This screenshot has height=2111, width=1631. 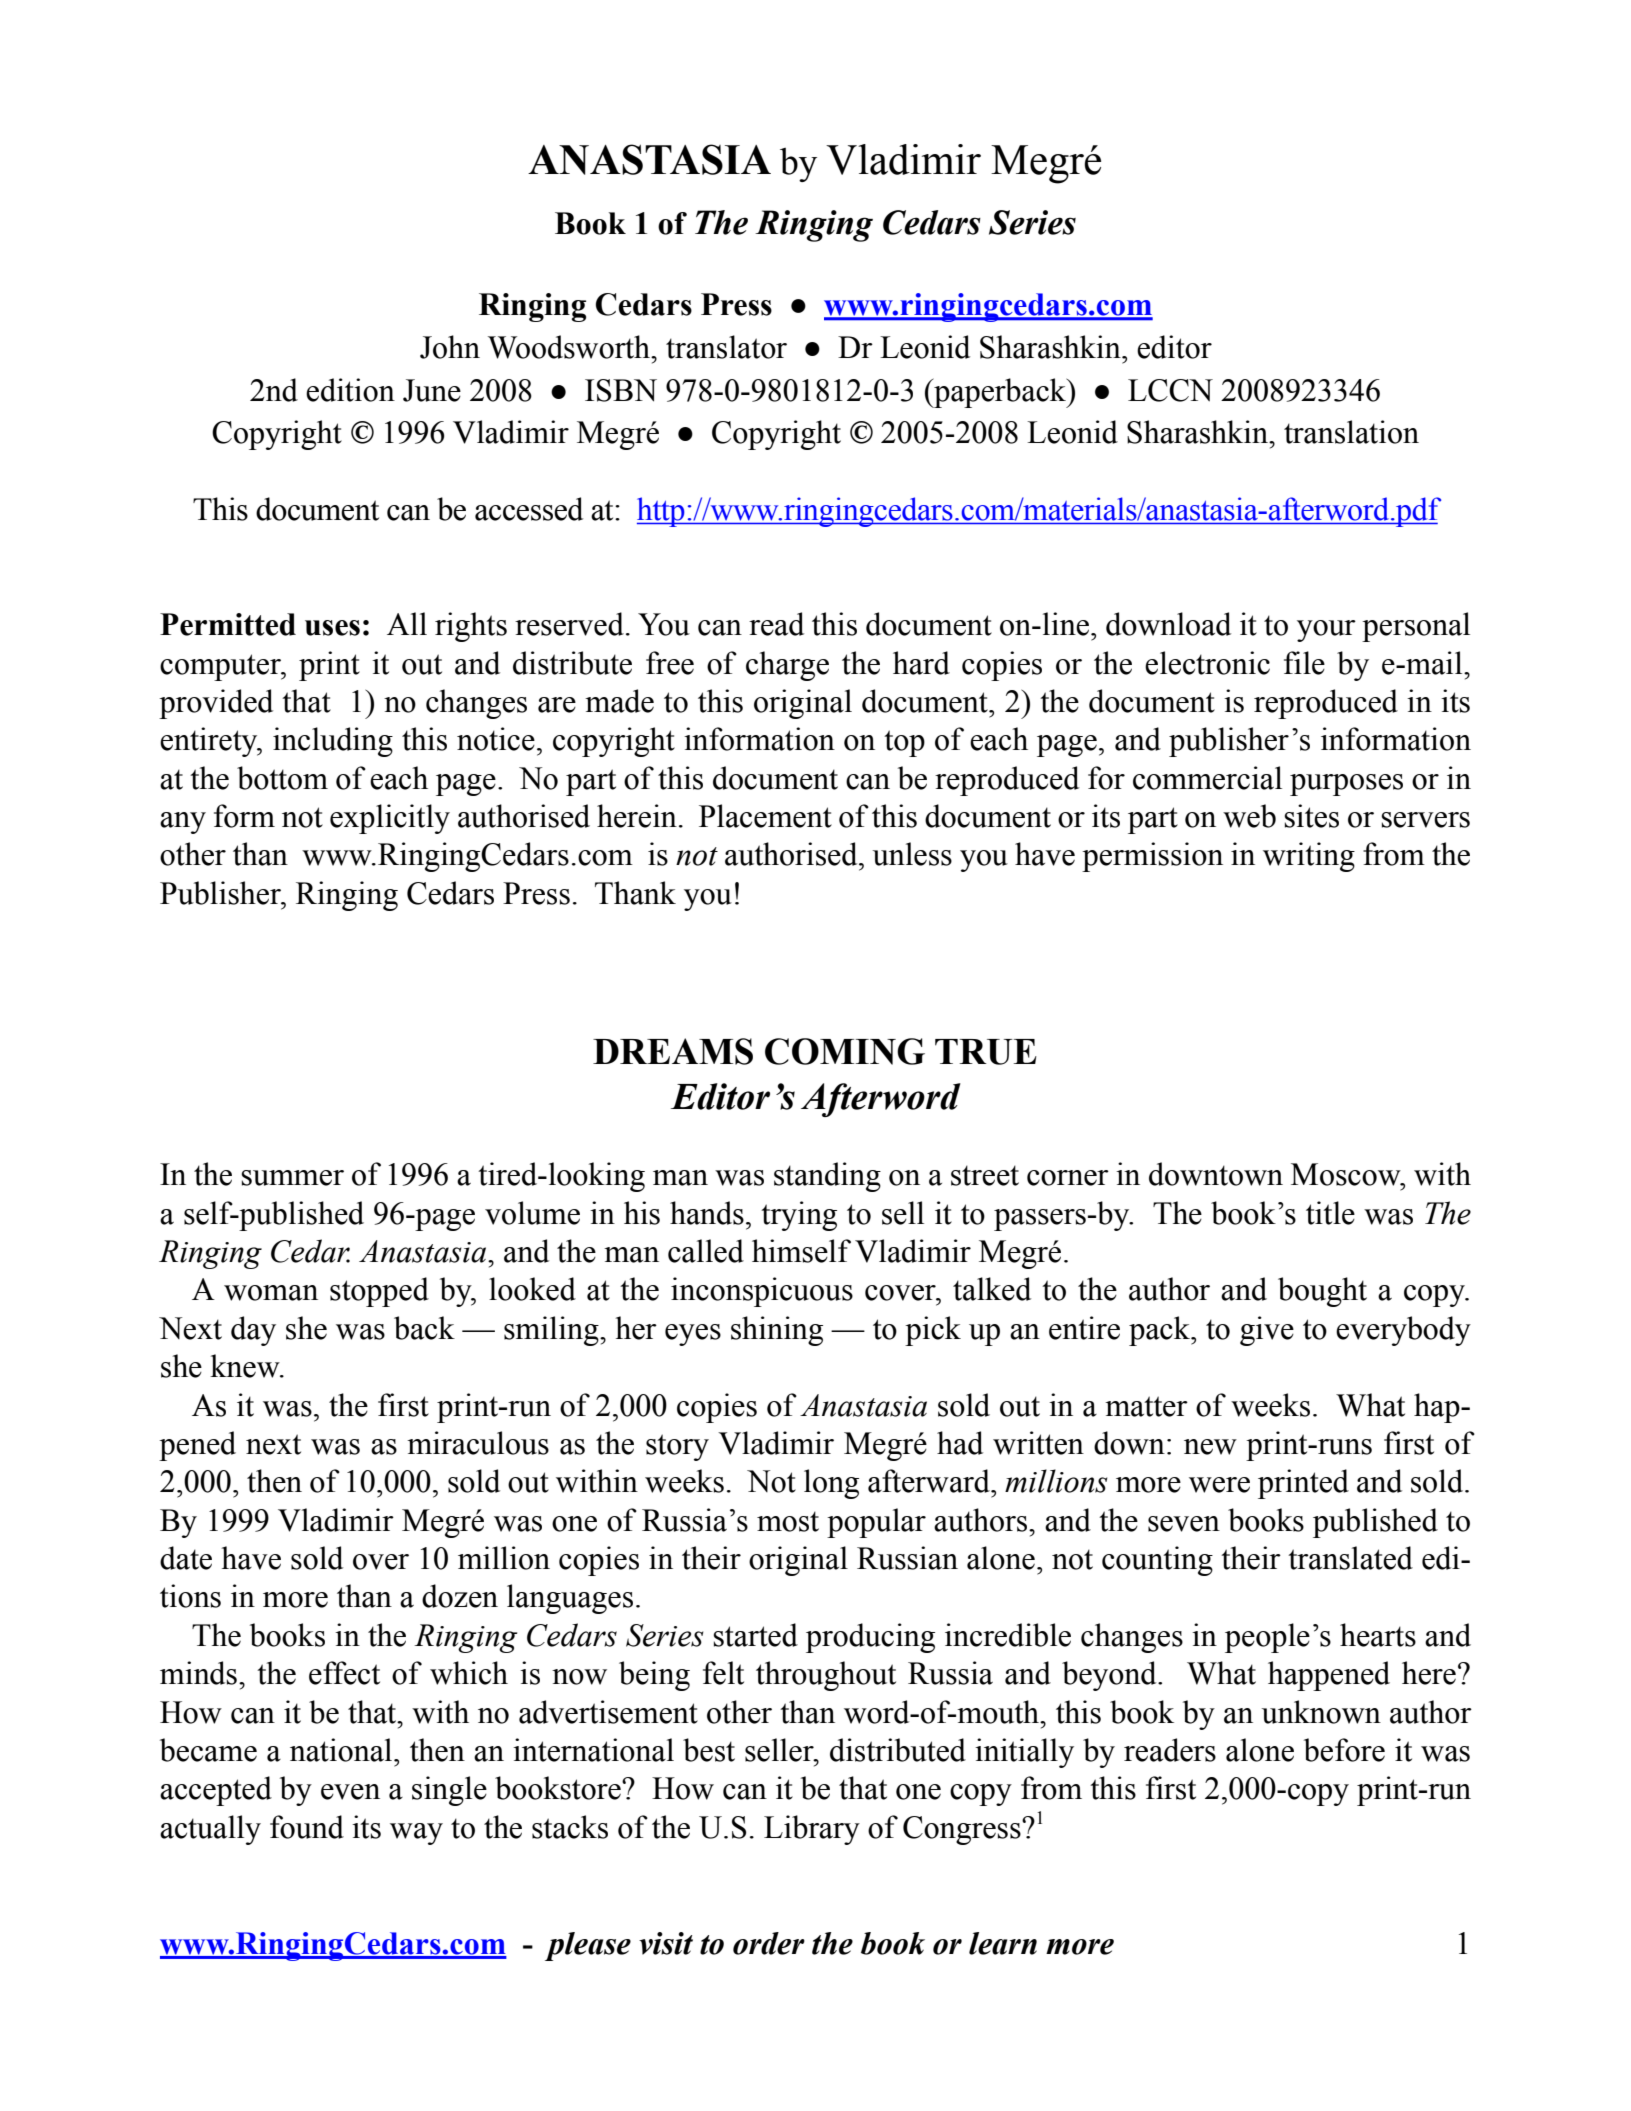 What do you see at coordinates (1207, 778) in the screenshot?
I see `commercial` at bounding box center [1207, 778].
